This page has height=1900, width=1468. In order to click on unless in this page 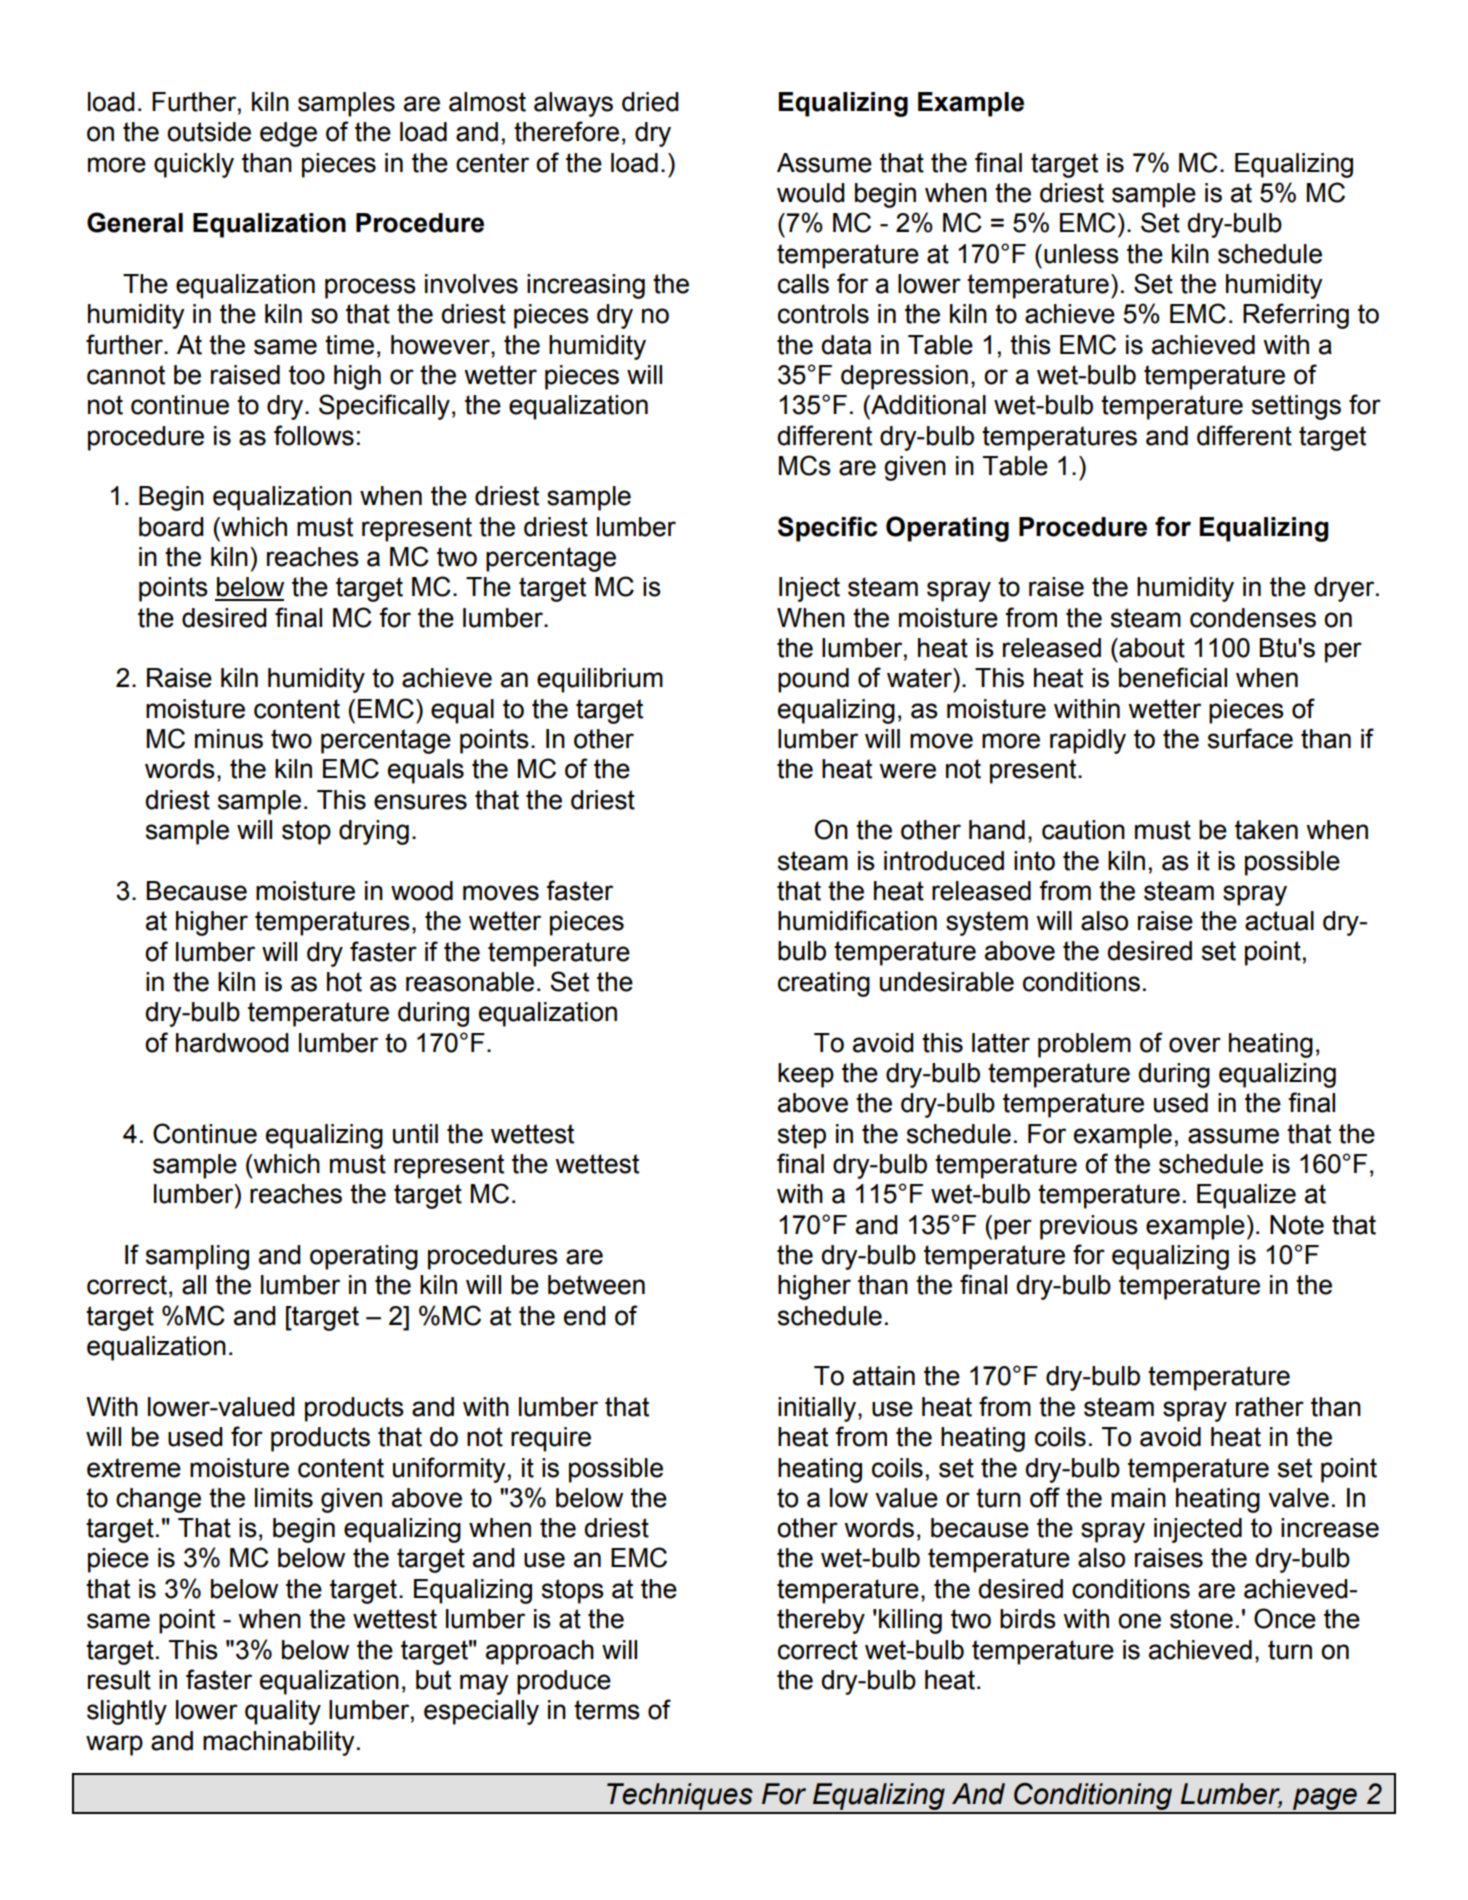, I will do `click(1081, 254)`.
